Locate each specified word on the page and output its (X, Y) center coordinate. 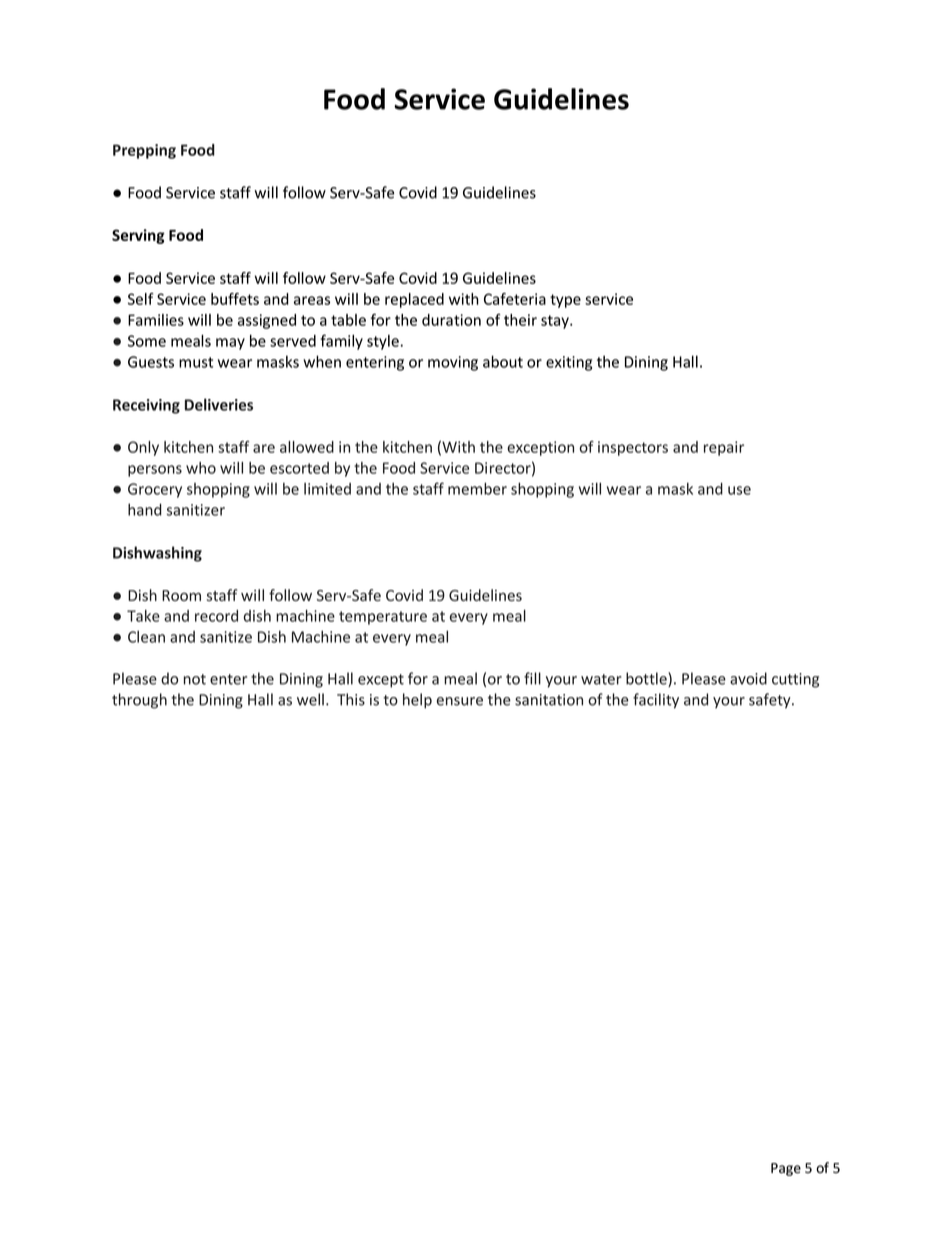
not (195, 679)
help (417, 701)
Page (786, 1169)
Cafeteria (515, 299)
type (565, 301)
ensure (460, 701)
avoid (748, 678)
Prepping (144, 151)
